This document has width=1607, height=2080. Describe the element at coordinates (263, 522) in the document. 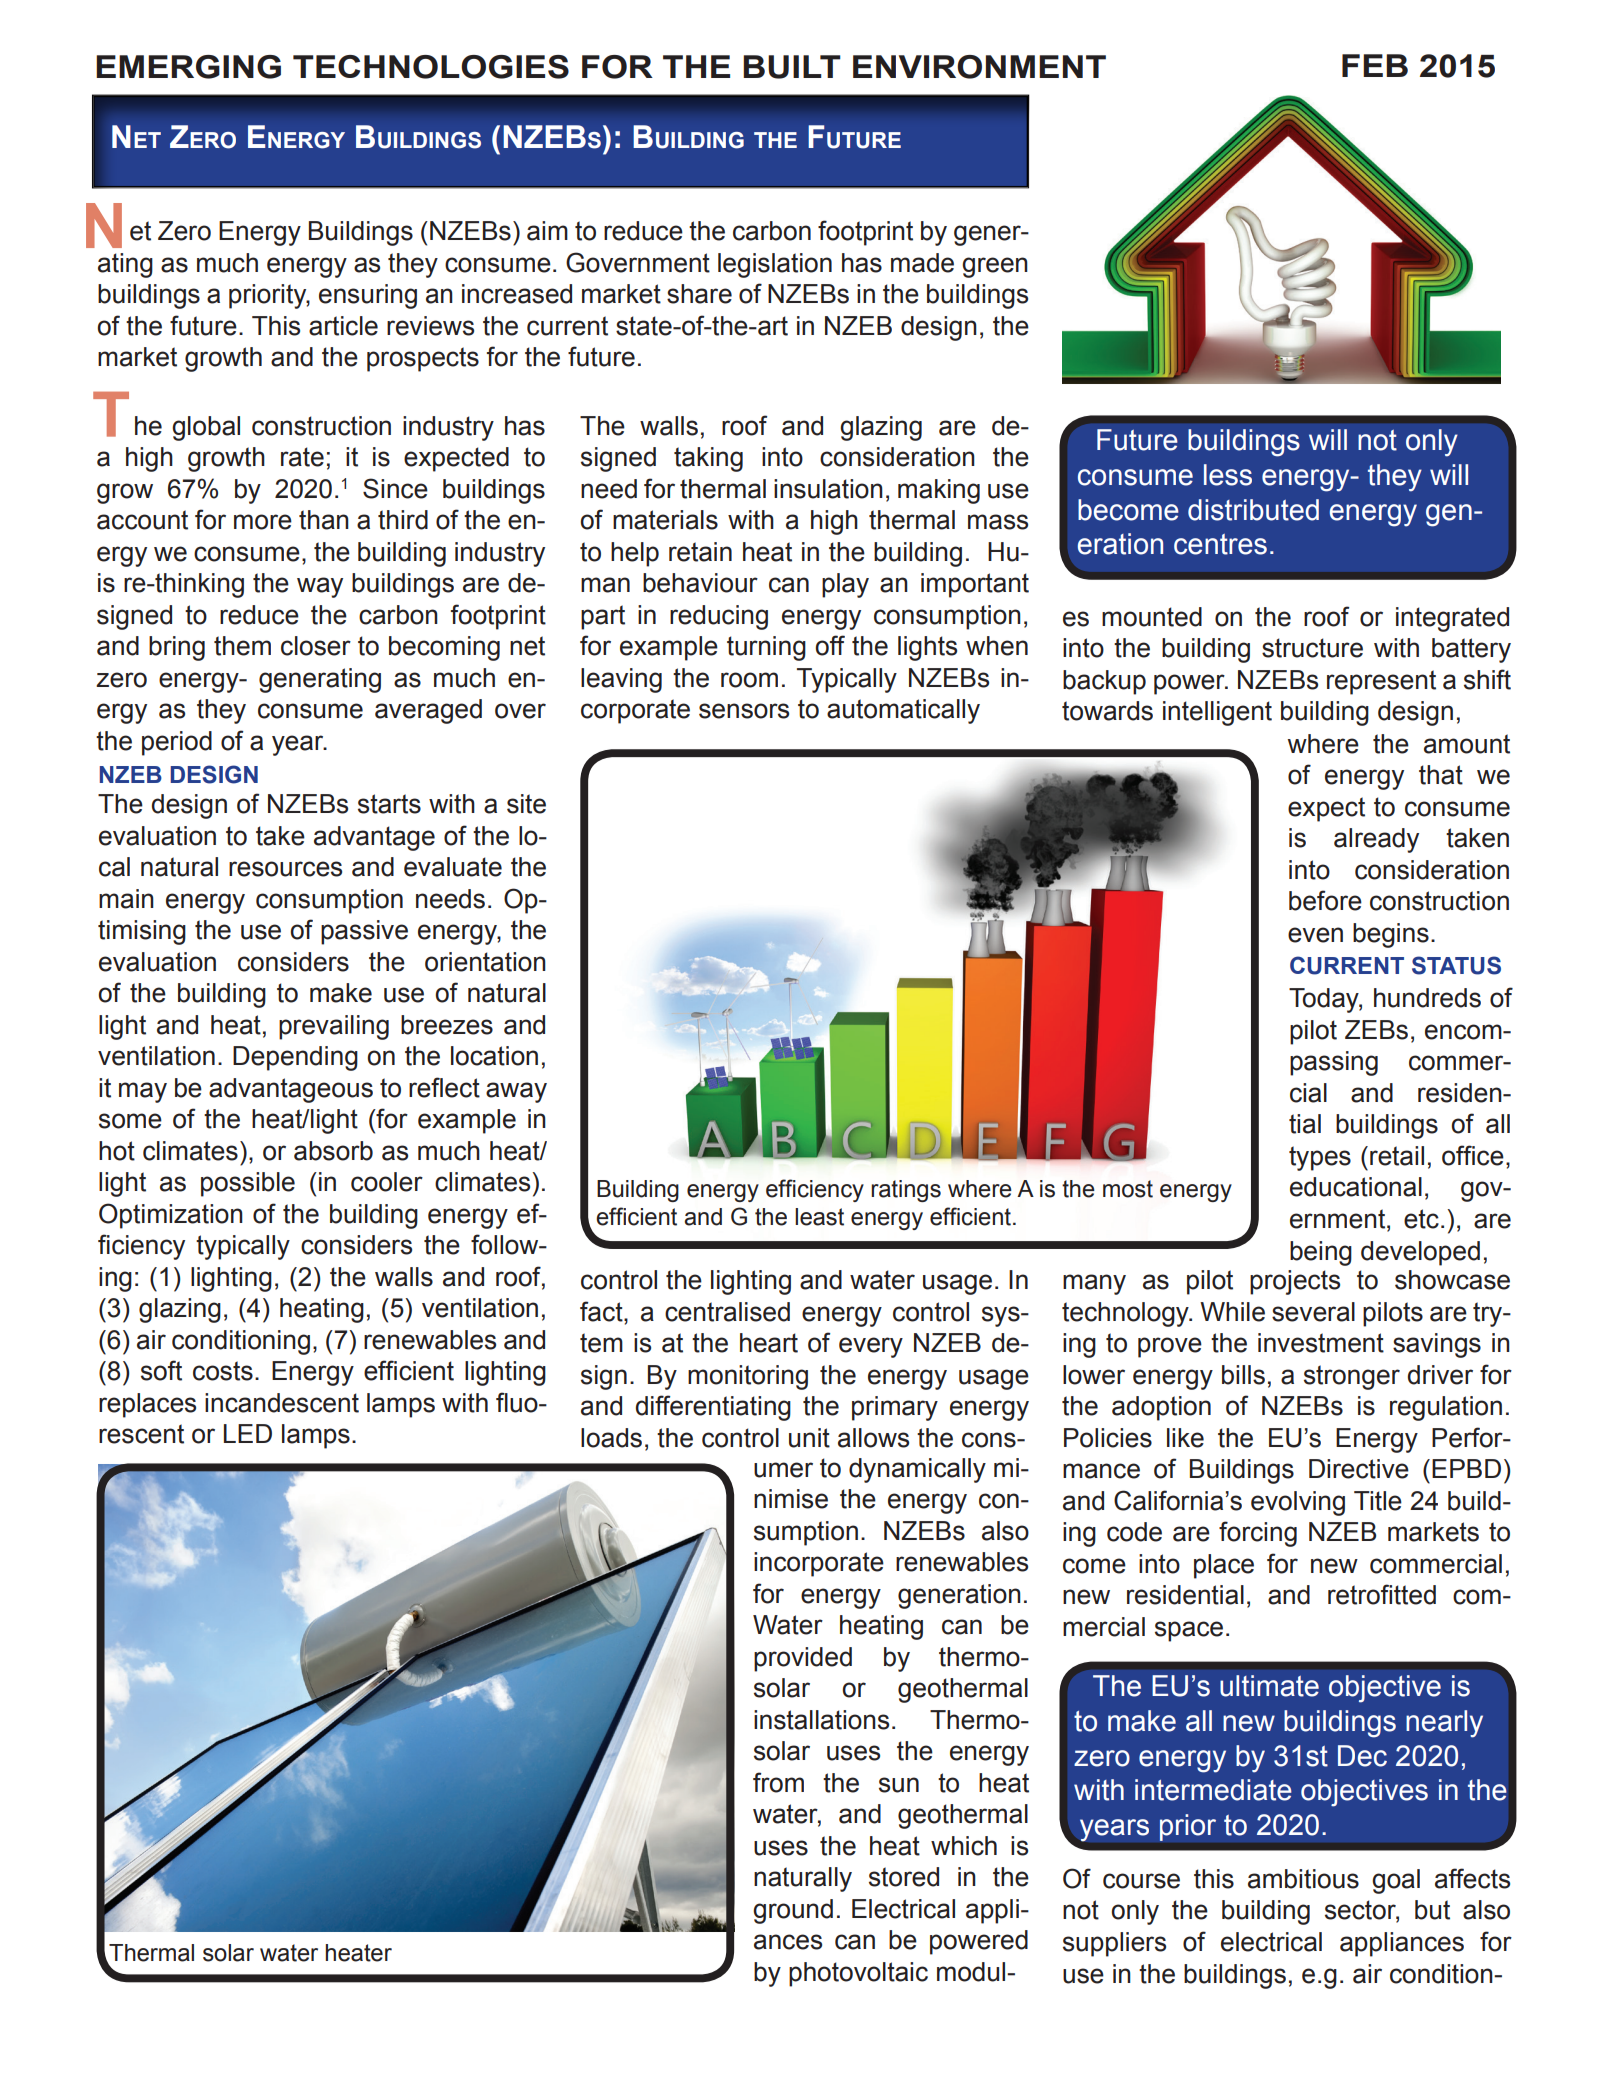

I see `more` at that location.
